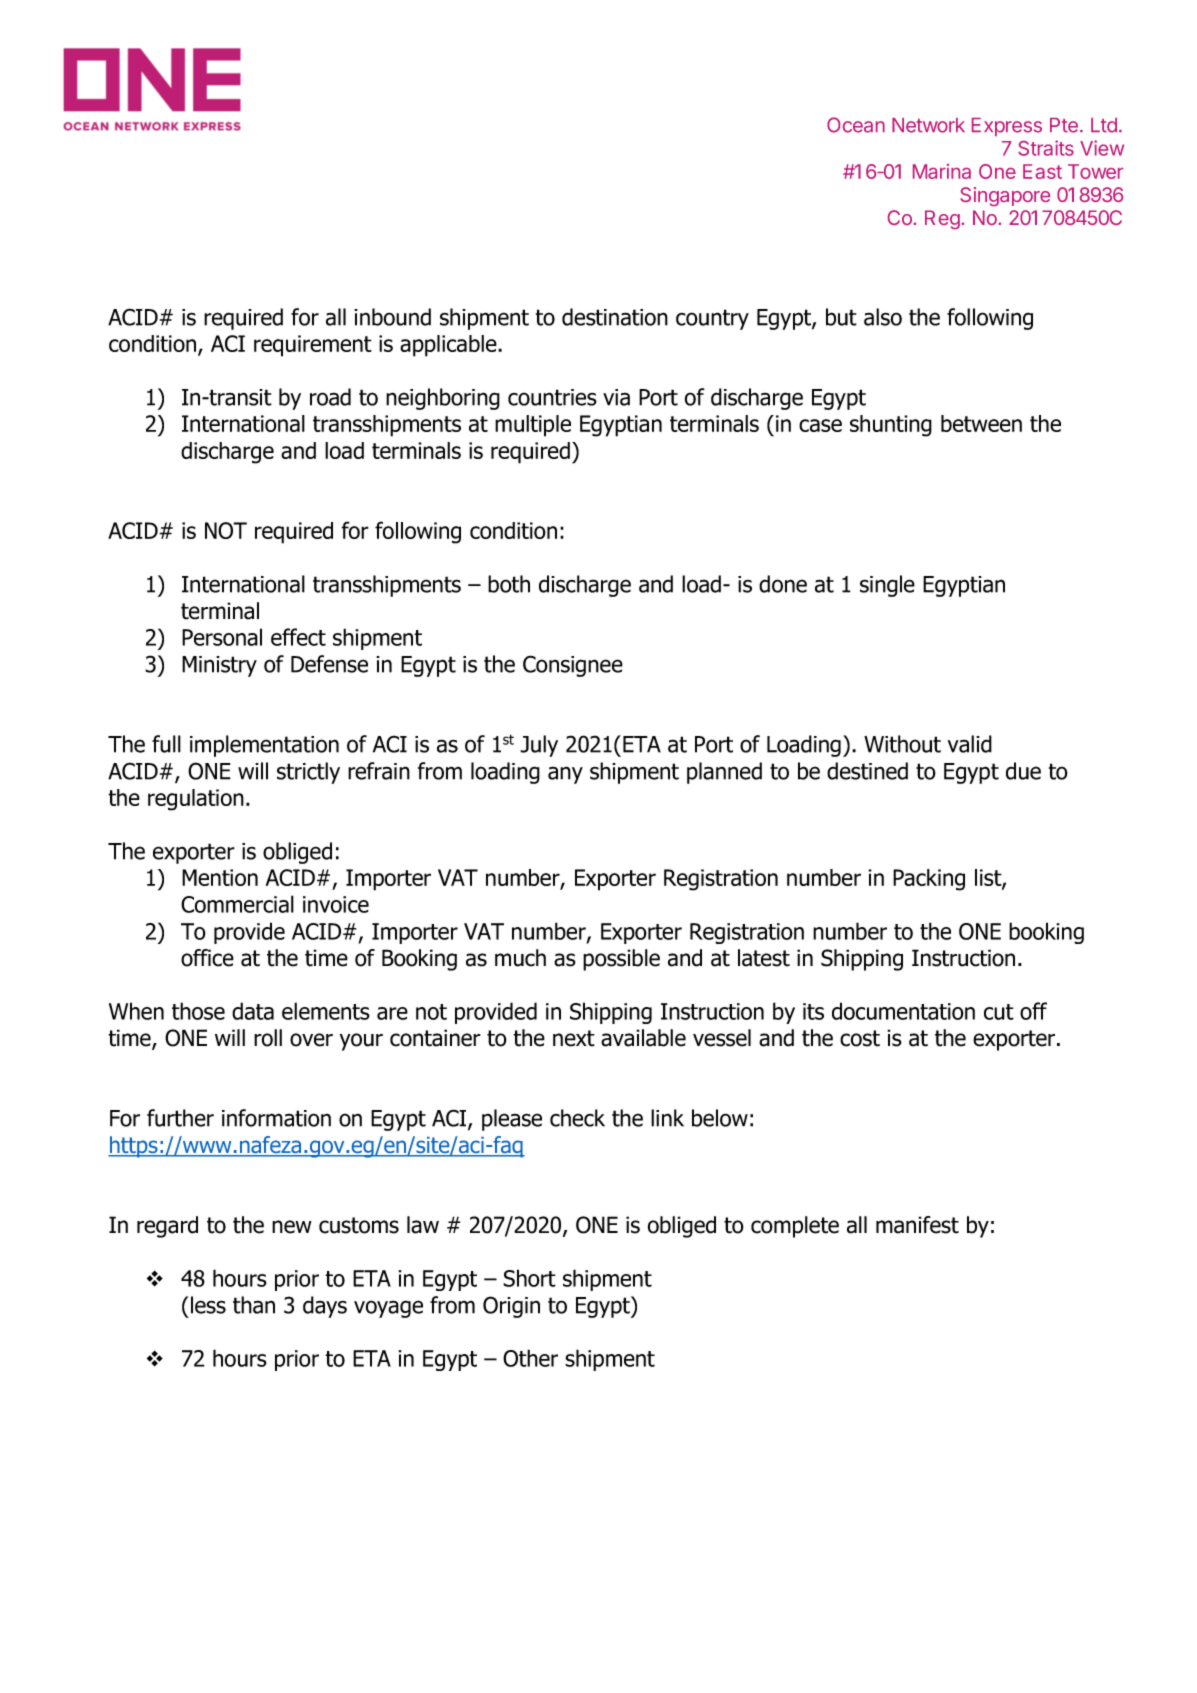  What do you see at coordinates (917, 1225) in the screenshot?
I see `manifest` at bounding box center [917, 1225].
